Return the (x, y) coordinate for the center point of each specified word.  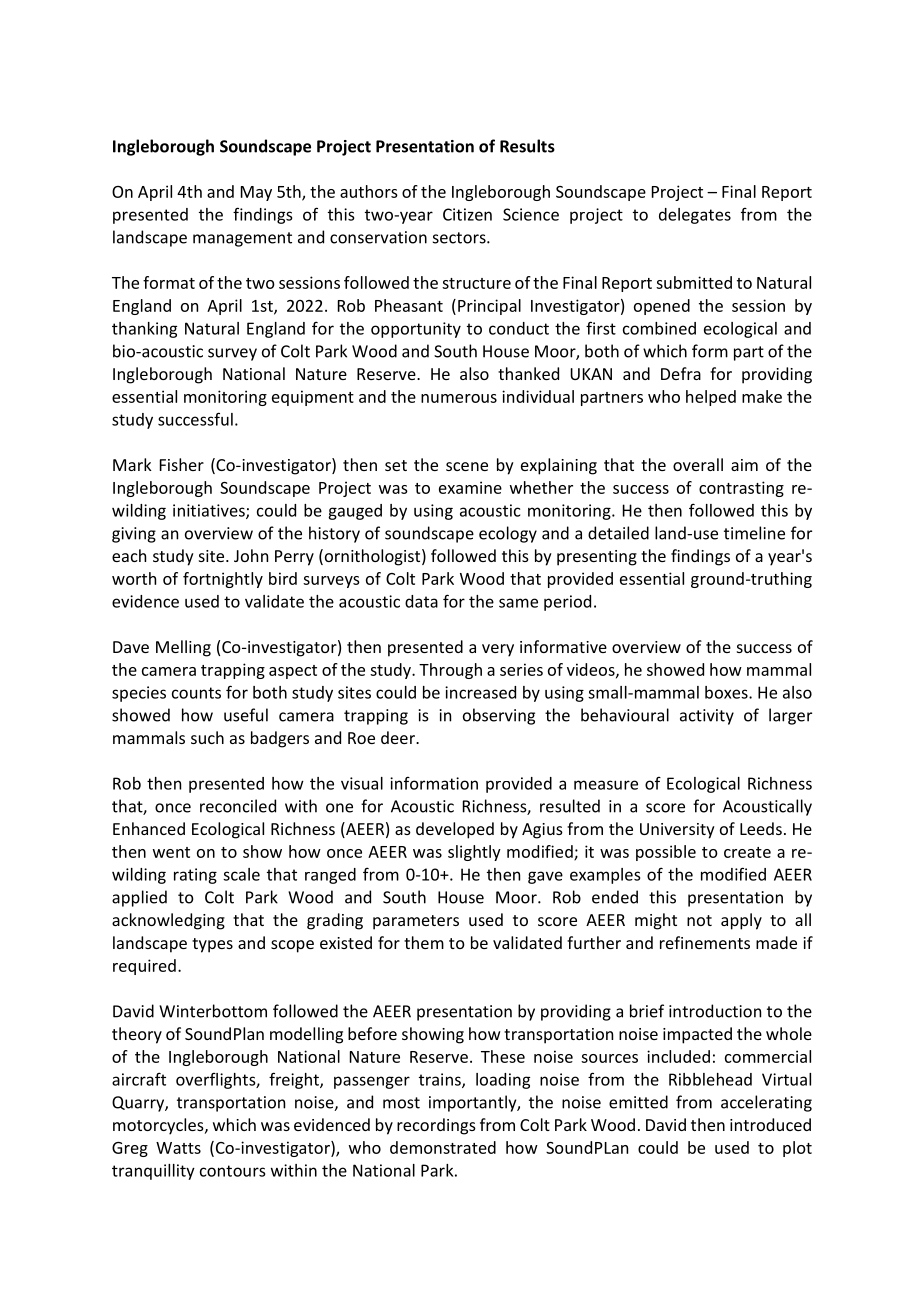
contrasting (741, 489)
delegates (695, 216)
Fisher (182, 464)
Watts (178, 1148)
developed (455, 830)
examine (470, 487)
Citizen (467, 214)
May (256, 193)
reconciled (238, 806)
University (677, 831)
